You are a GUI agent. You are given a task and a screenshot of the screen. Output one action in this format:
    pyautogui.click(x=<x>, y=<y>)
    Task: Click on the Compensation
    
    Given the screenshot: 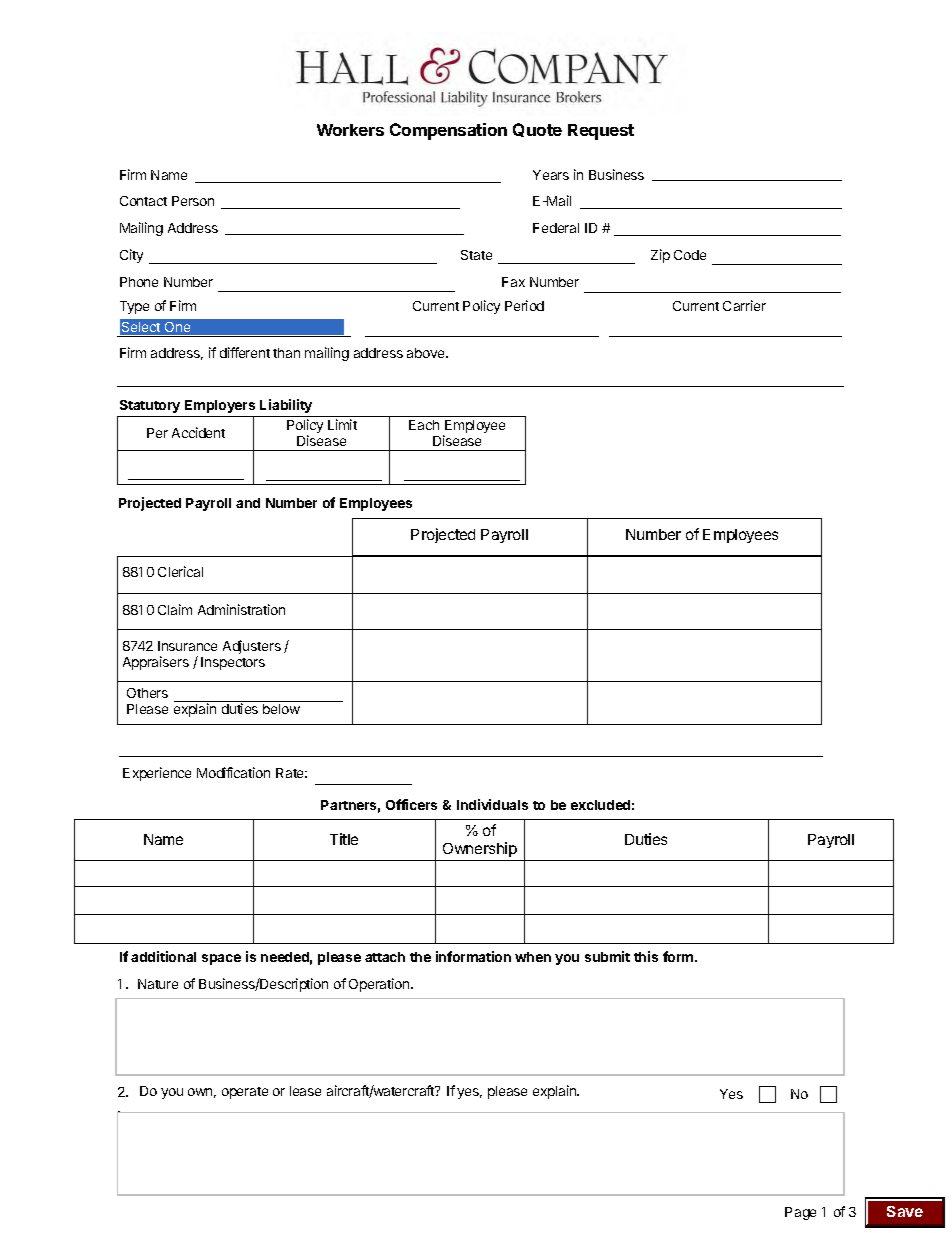 What is the action you would take?
    pyautogui.click(x=448, y=131)
